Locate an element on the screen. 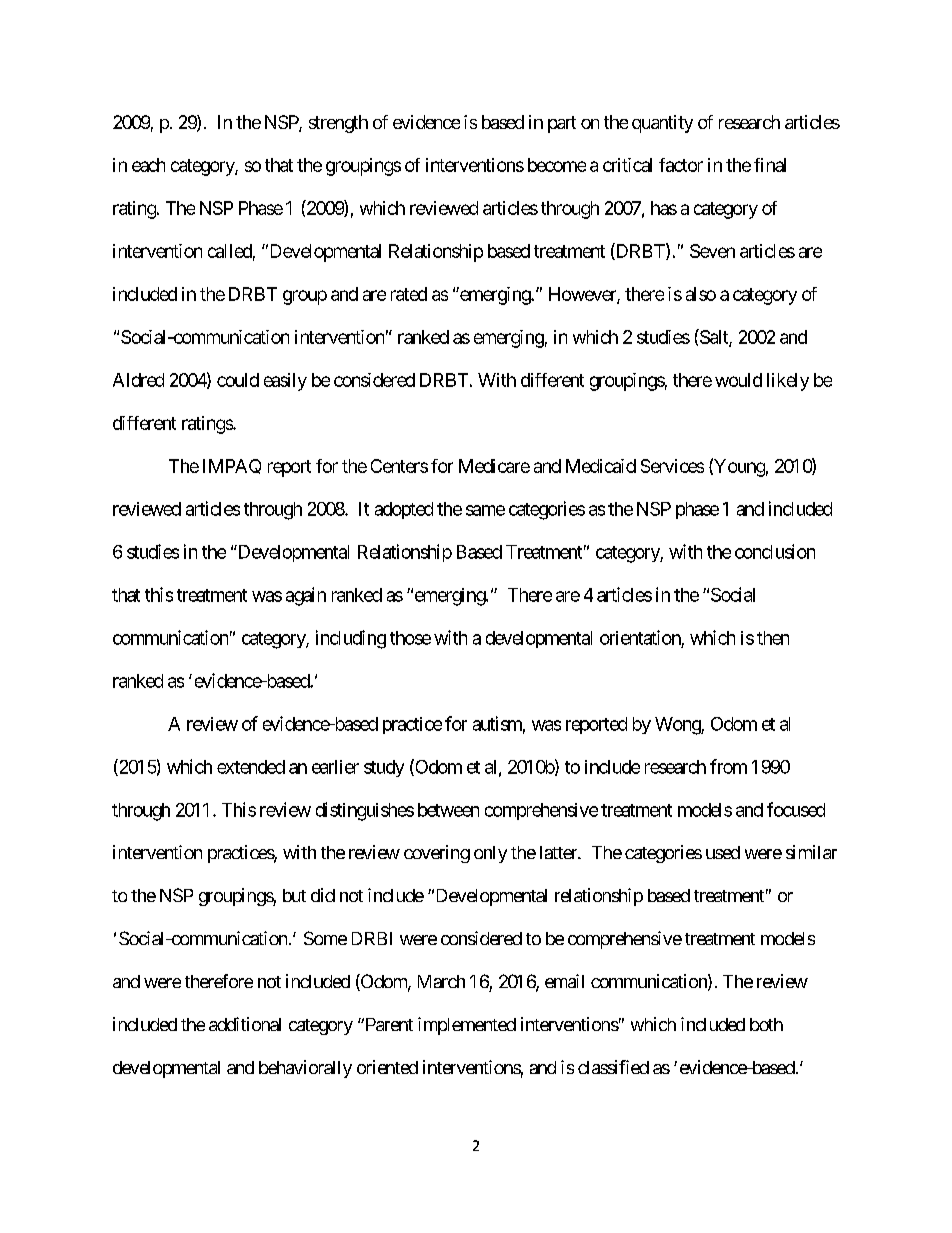 The height and width of the screenshot is (1233, 952). extended is located at coordinates (251, 767).
